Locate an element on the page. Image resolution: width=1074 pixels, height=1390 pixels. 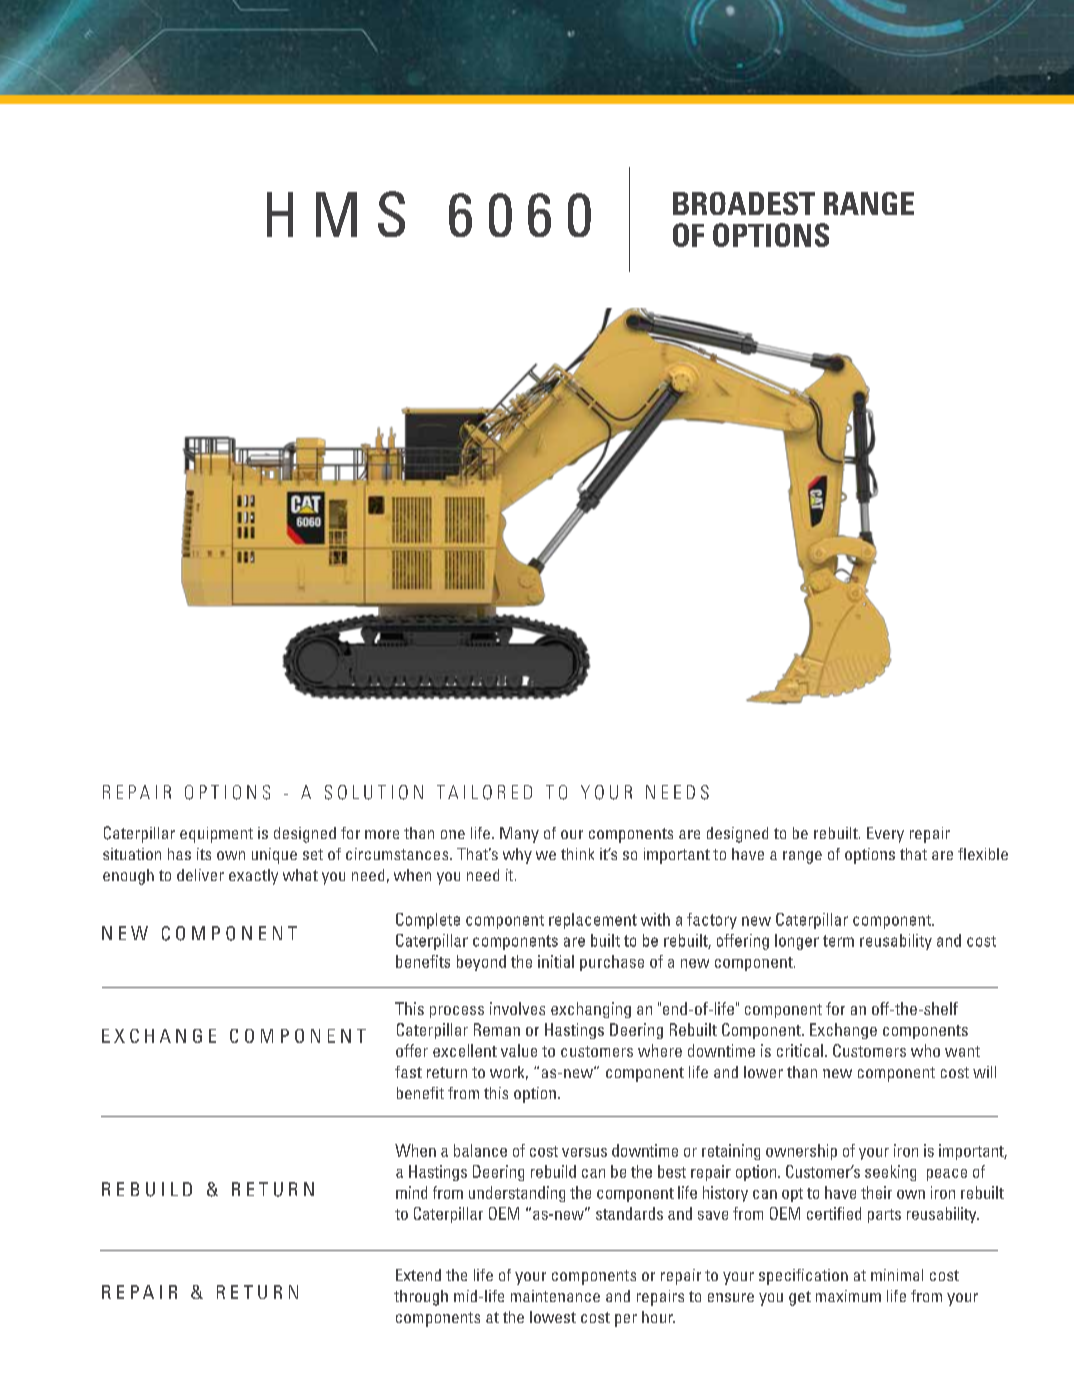
term is located at coordinates (838, 941).
